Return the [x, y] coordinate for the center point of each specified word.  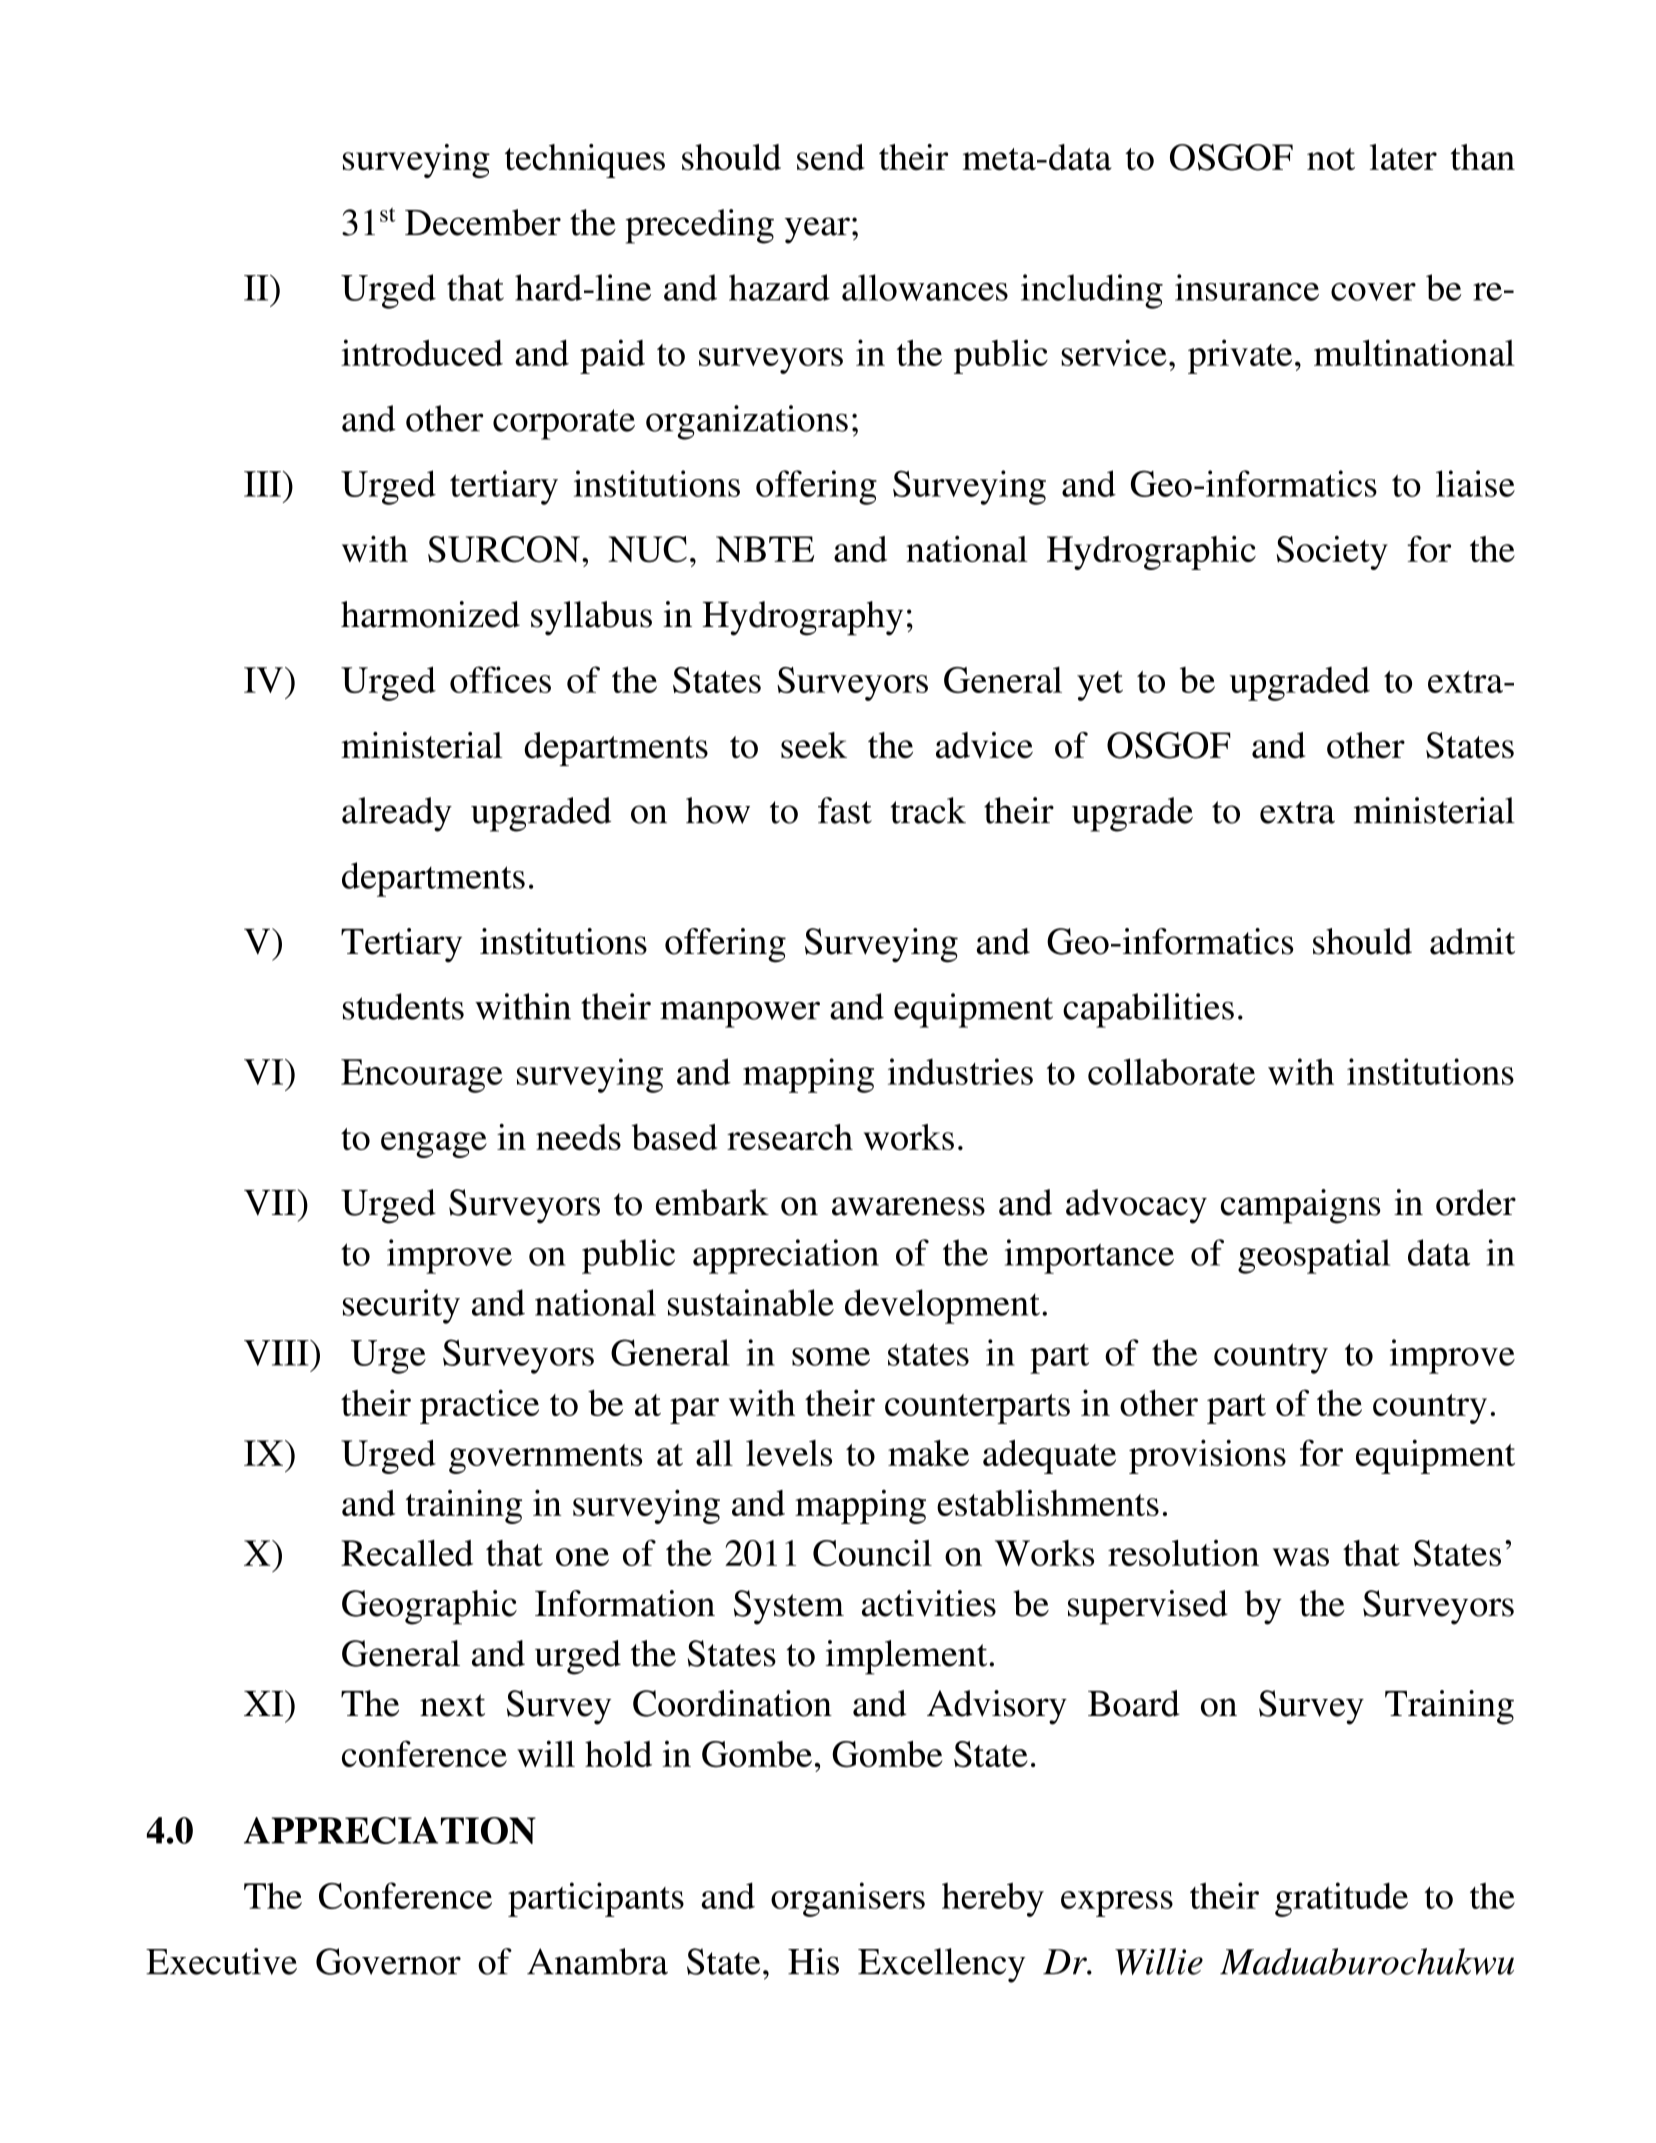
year [817, 230]
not [1331, 159]
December [483, 222]
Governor [388, 1961]
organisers [848, 1899]
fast [845, 810]
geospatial [1314, 1256]
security [401, 1306]
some [831, 1357]
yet [1100, 686]
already [397, 814]
